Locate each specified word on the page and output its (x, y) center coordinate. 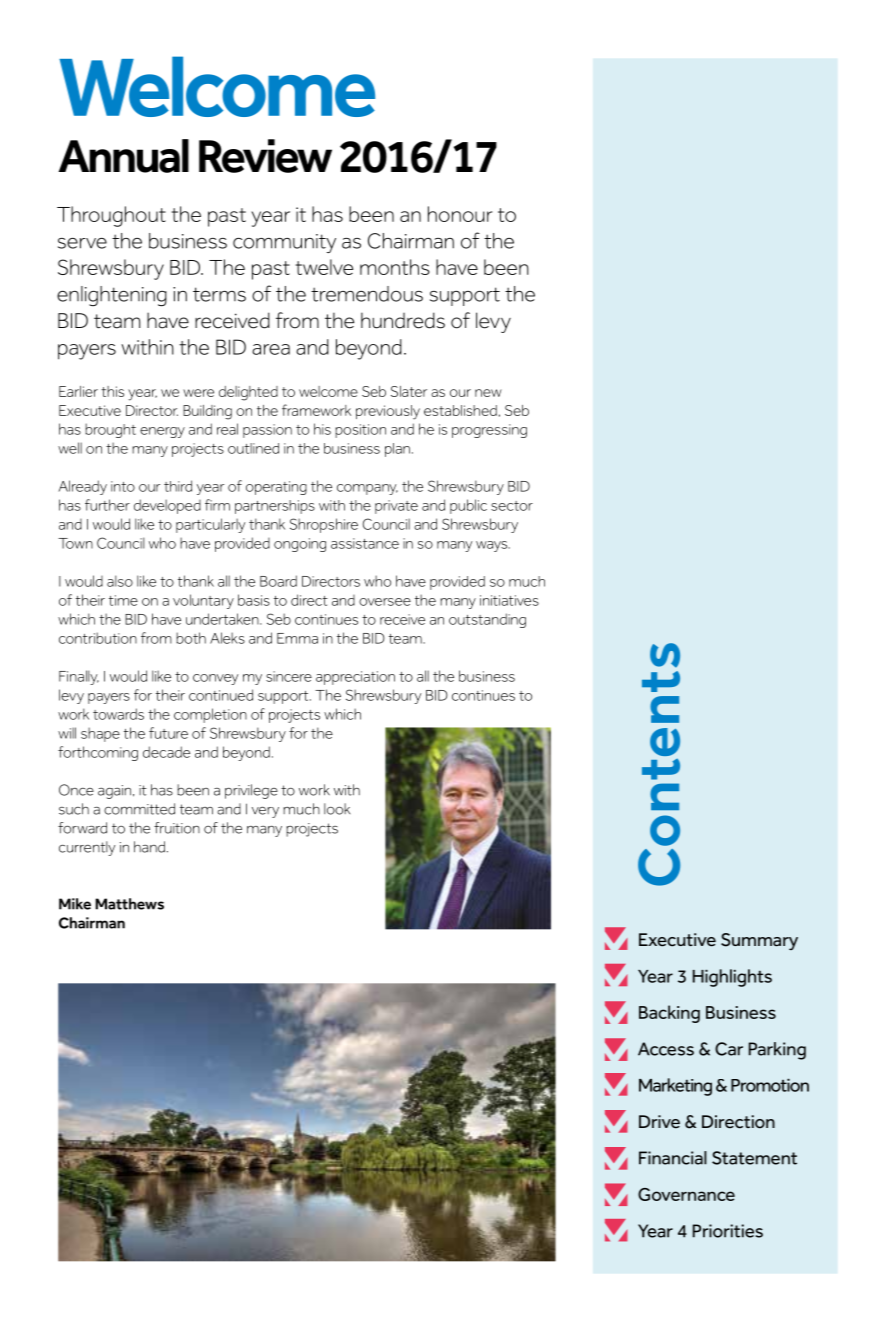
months (395, 267)
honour (460, 214)
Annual (124, 156)
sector (512, 506)
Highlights (732, 978)
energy (162, 432)
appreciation (355, 678)
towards (118, 714)
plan (397, 450)
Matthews (129, 904)
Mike (75, 904)
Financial (673, 1158)
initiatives (509, 600)
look (337, 809)
